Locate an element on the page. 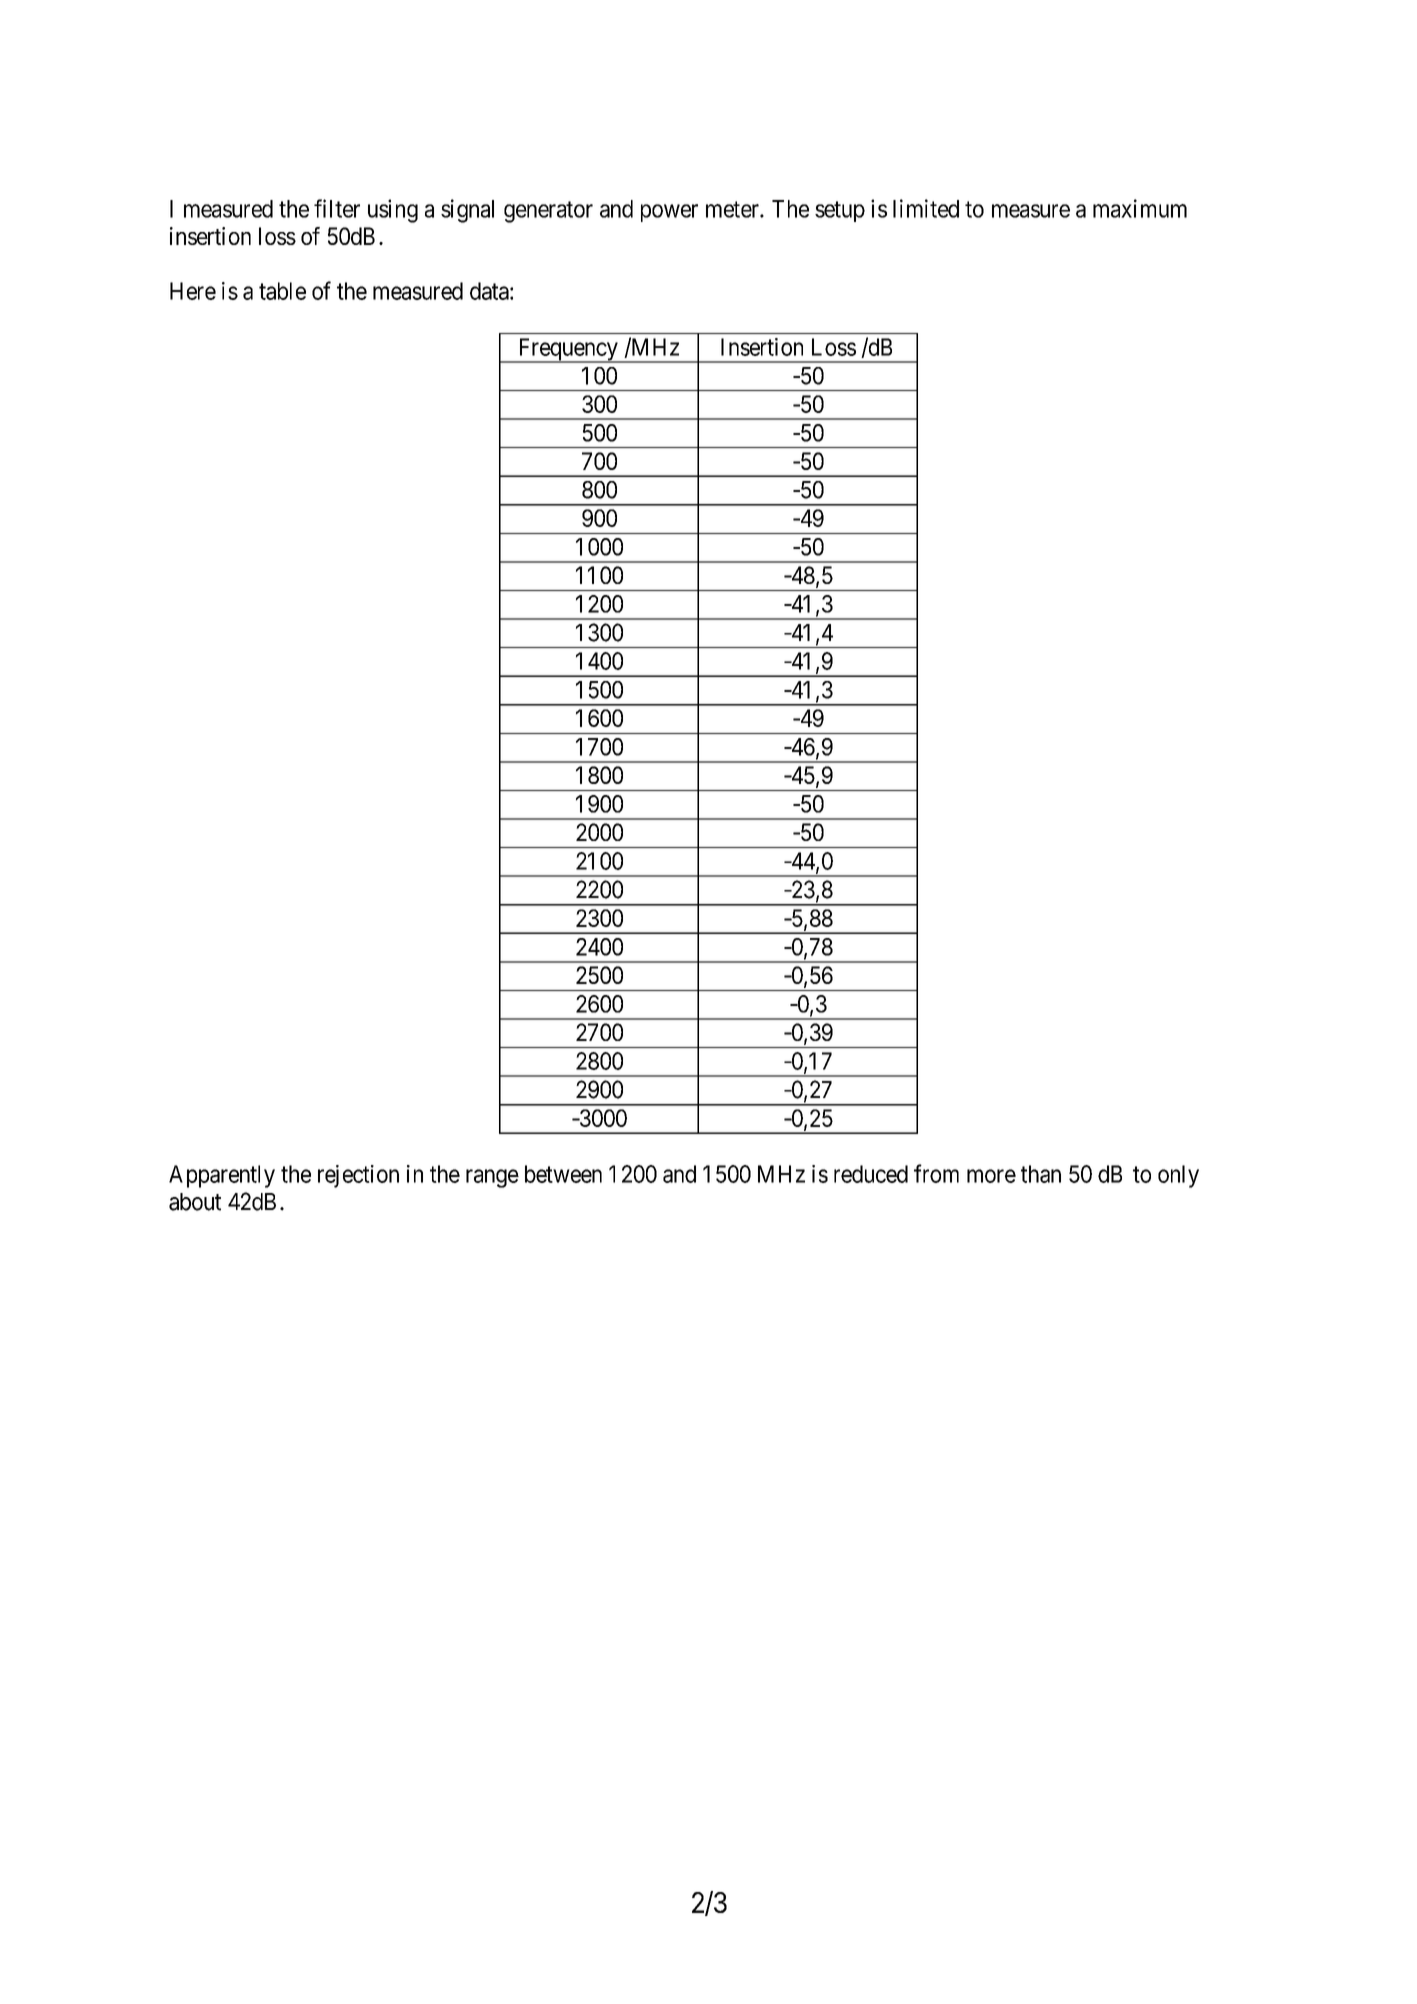 This image has height=2004, width=1417. filter is located at coordinates (337, 208).
